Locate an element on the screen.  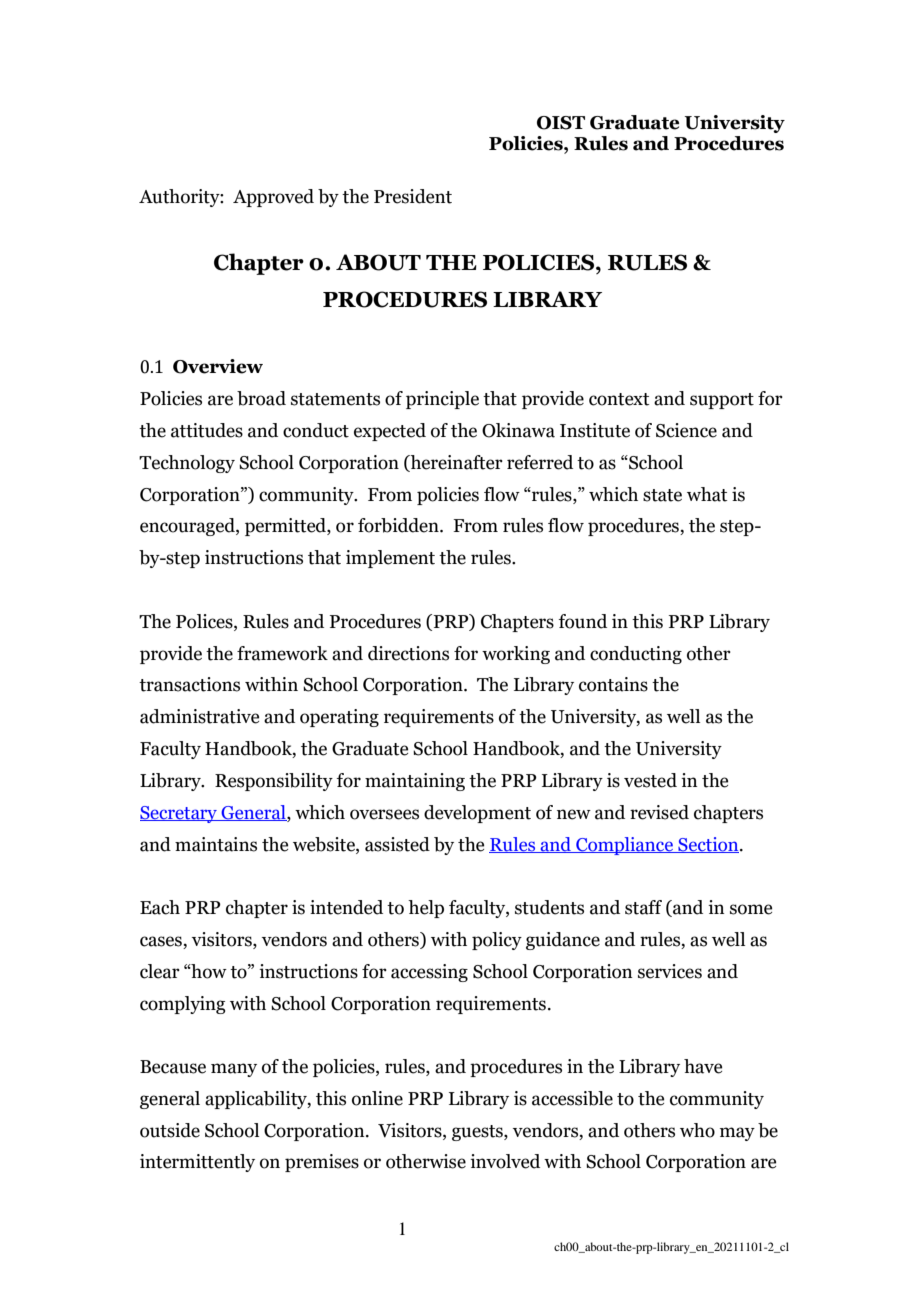
guests is located at coordinates (478, 1133).
